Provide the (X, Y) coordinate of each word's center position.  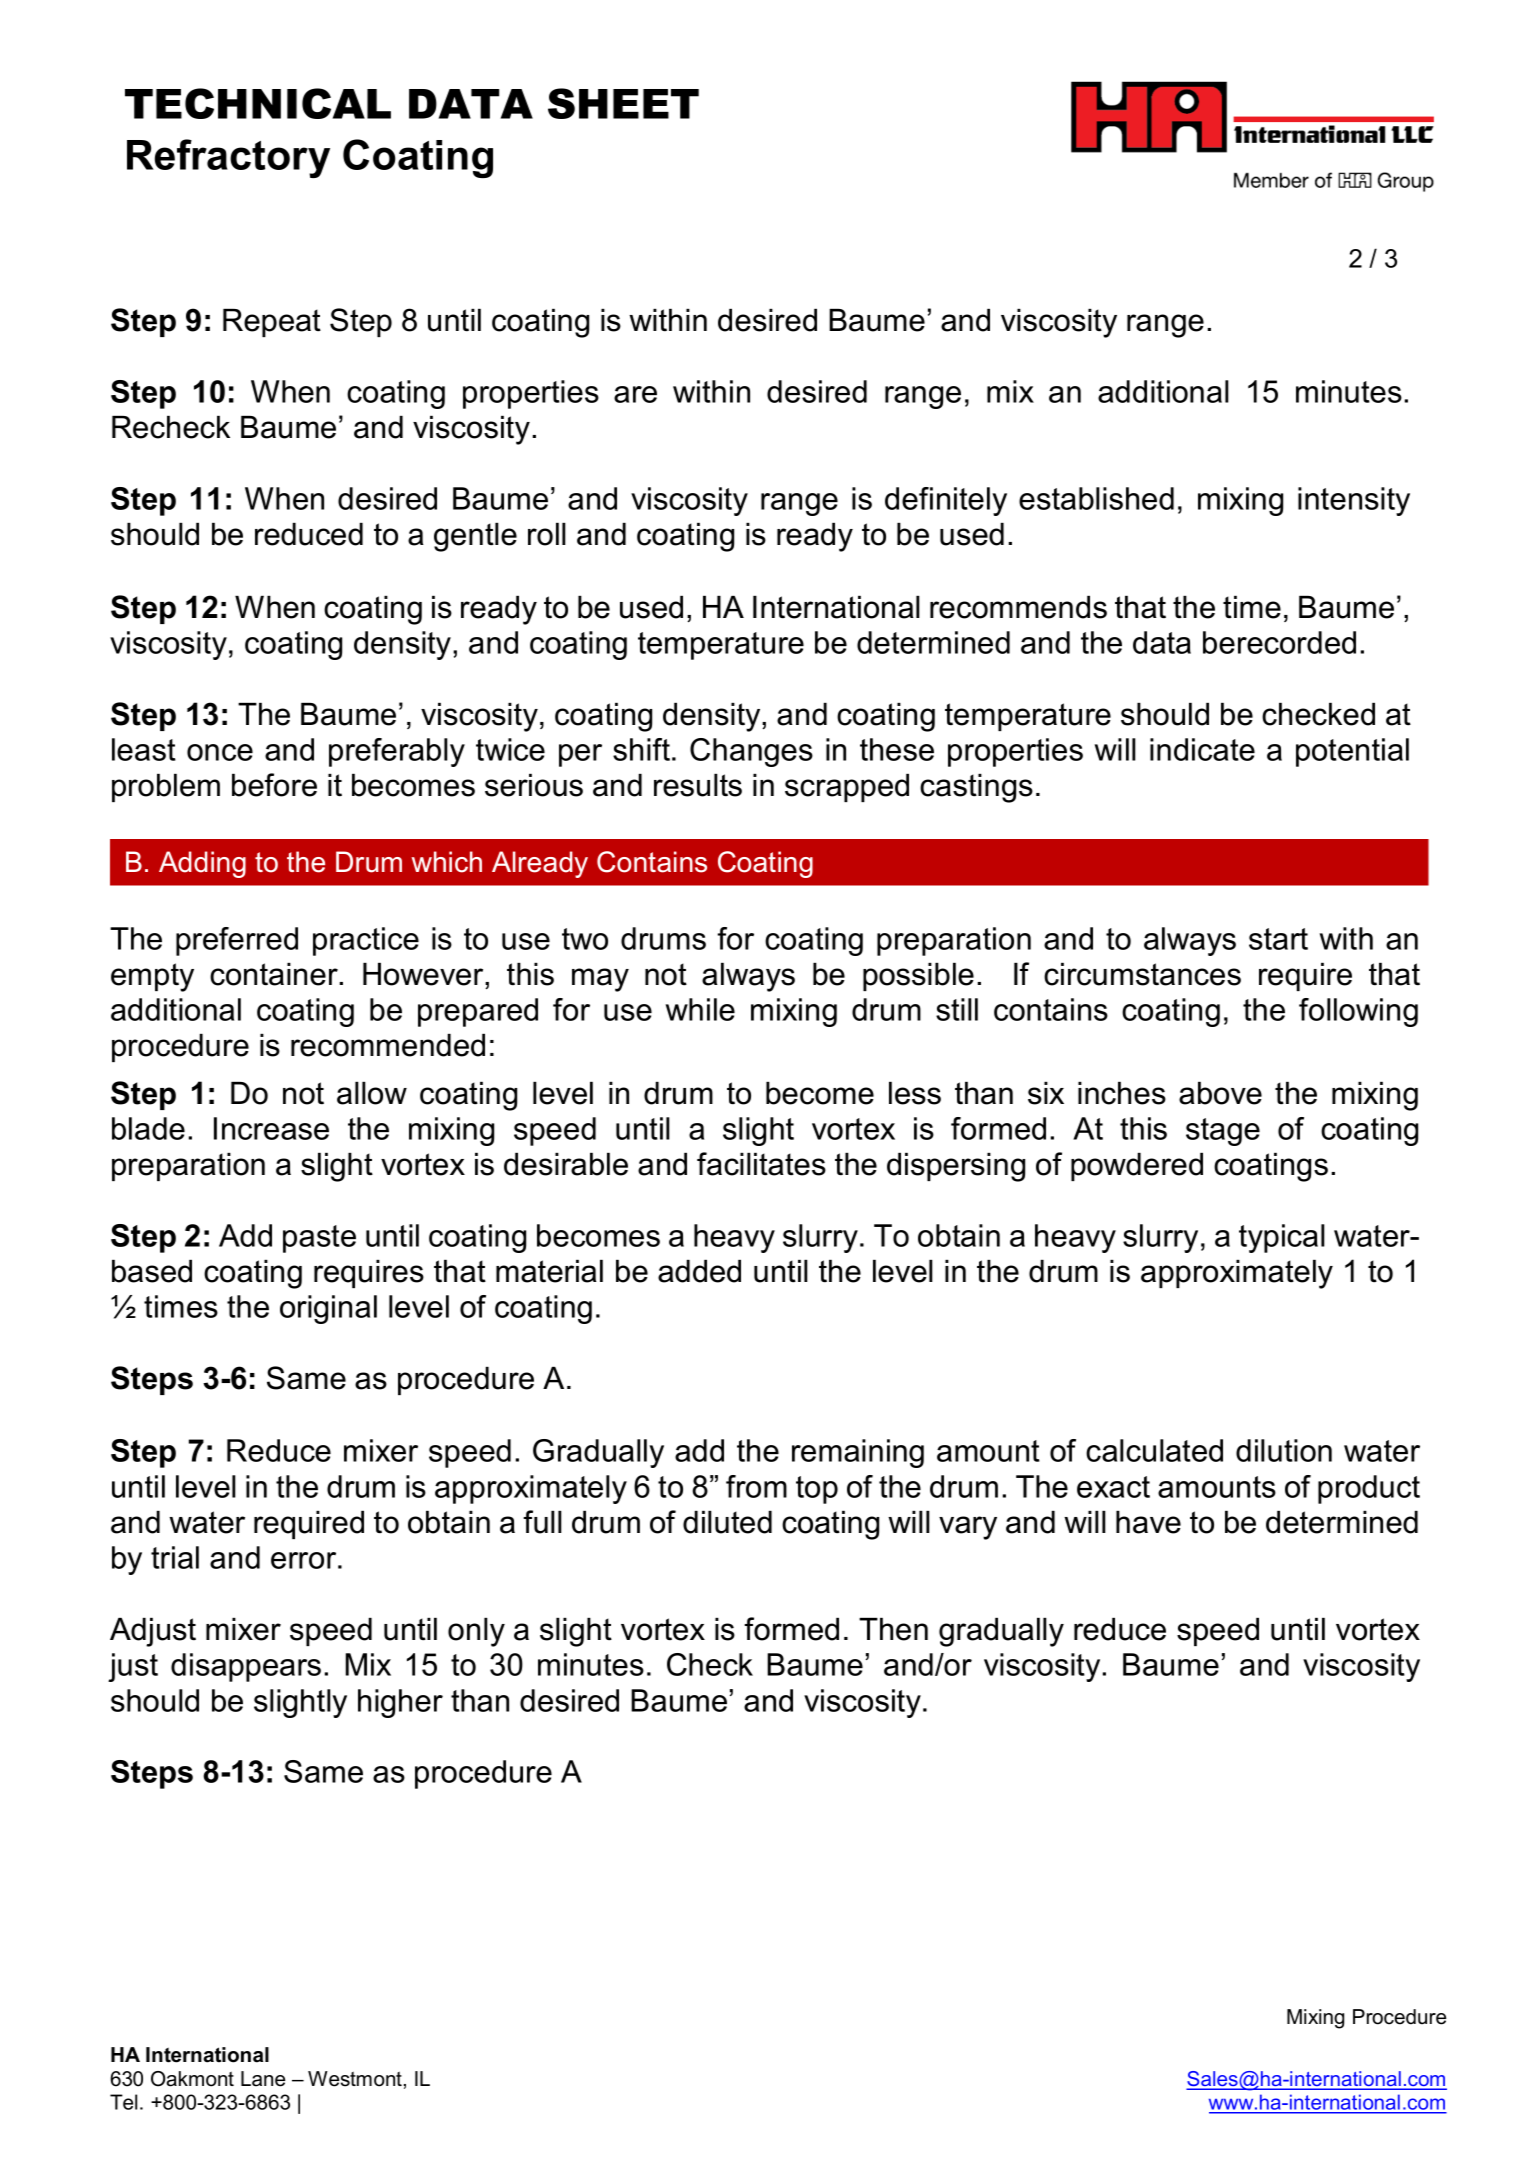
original (328, 1309)
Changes (751, 752)
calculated (1154, 1450)
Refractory (228, 158)
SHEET (623, 103)
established (1096, 498)
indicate (1202, 749)
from (756, 1486)
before (274, 785)
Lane (263, 2079)
